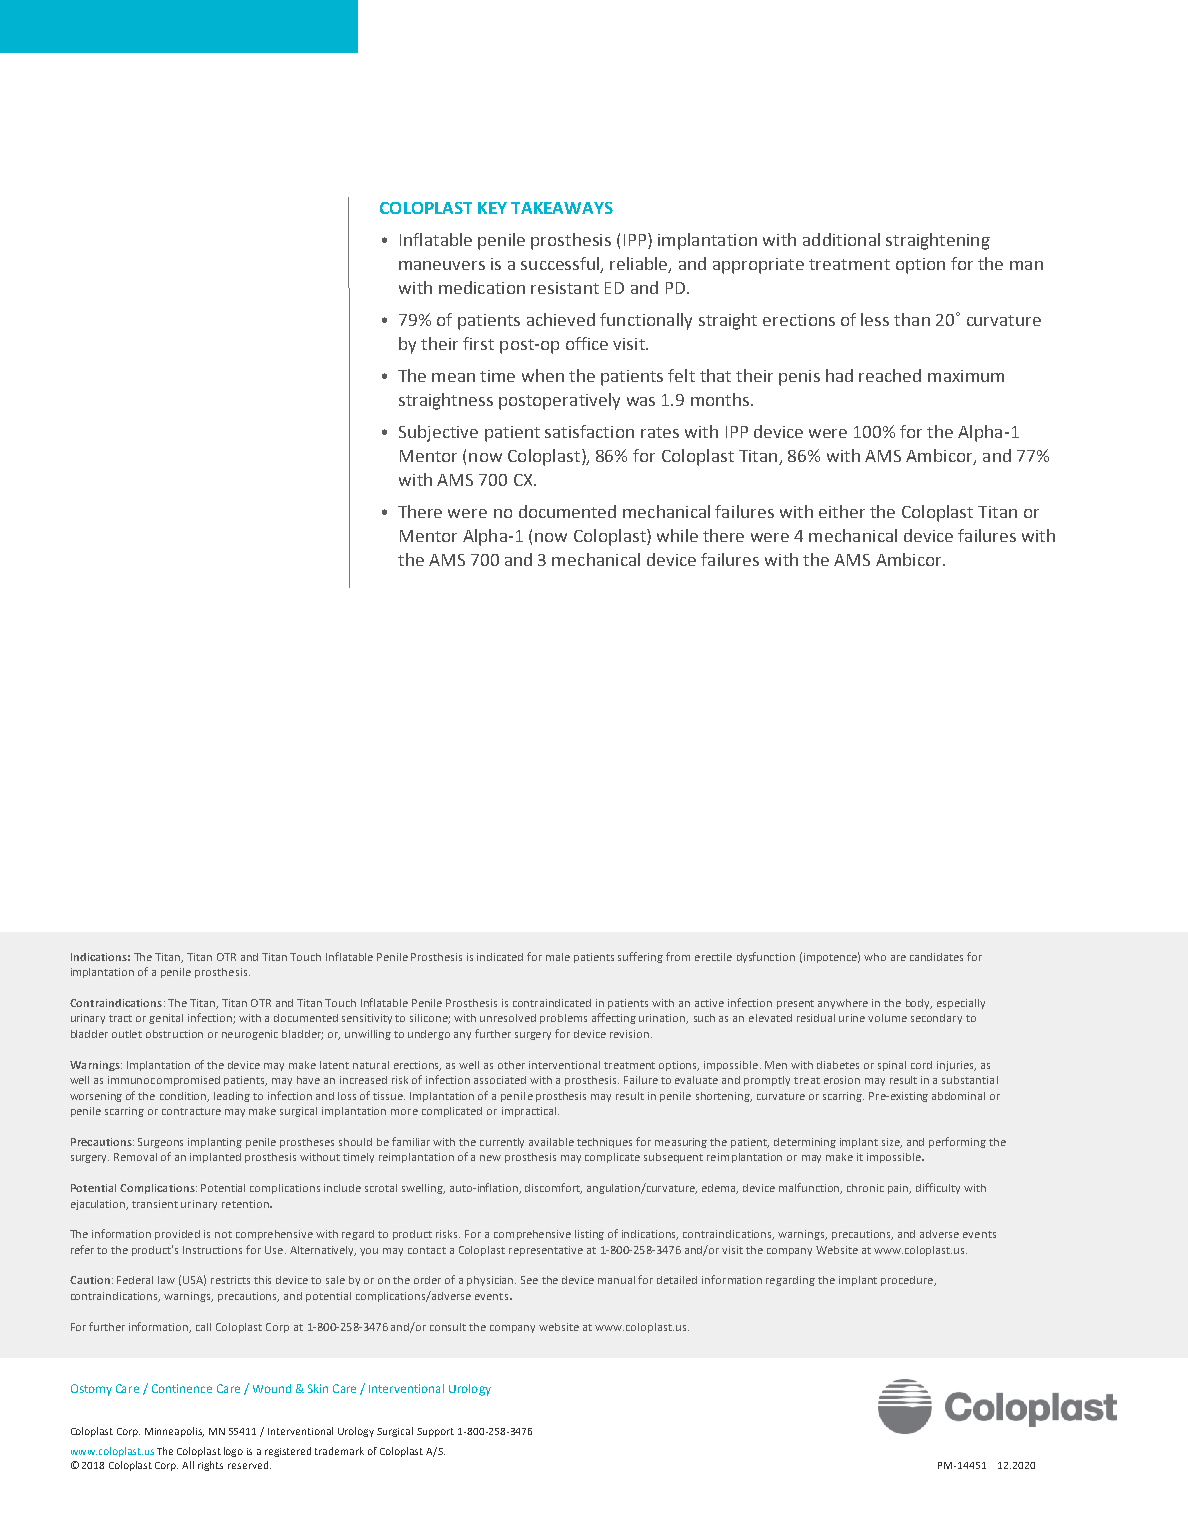 The height and width of the screenshot is (1538, 1188). I want to click on Support, so click(435, 1432).
